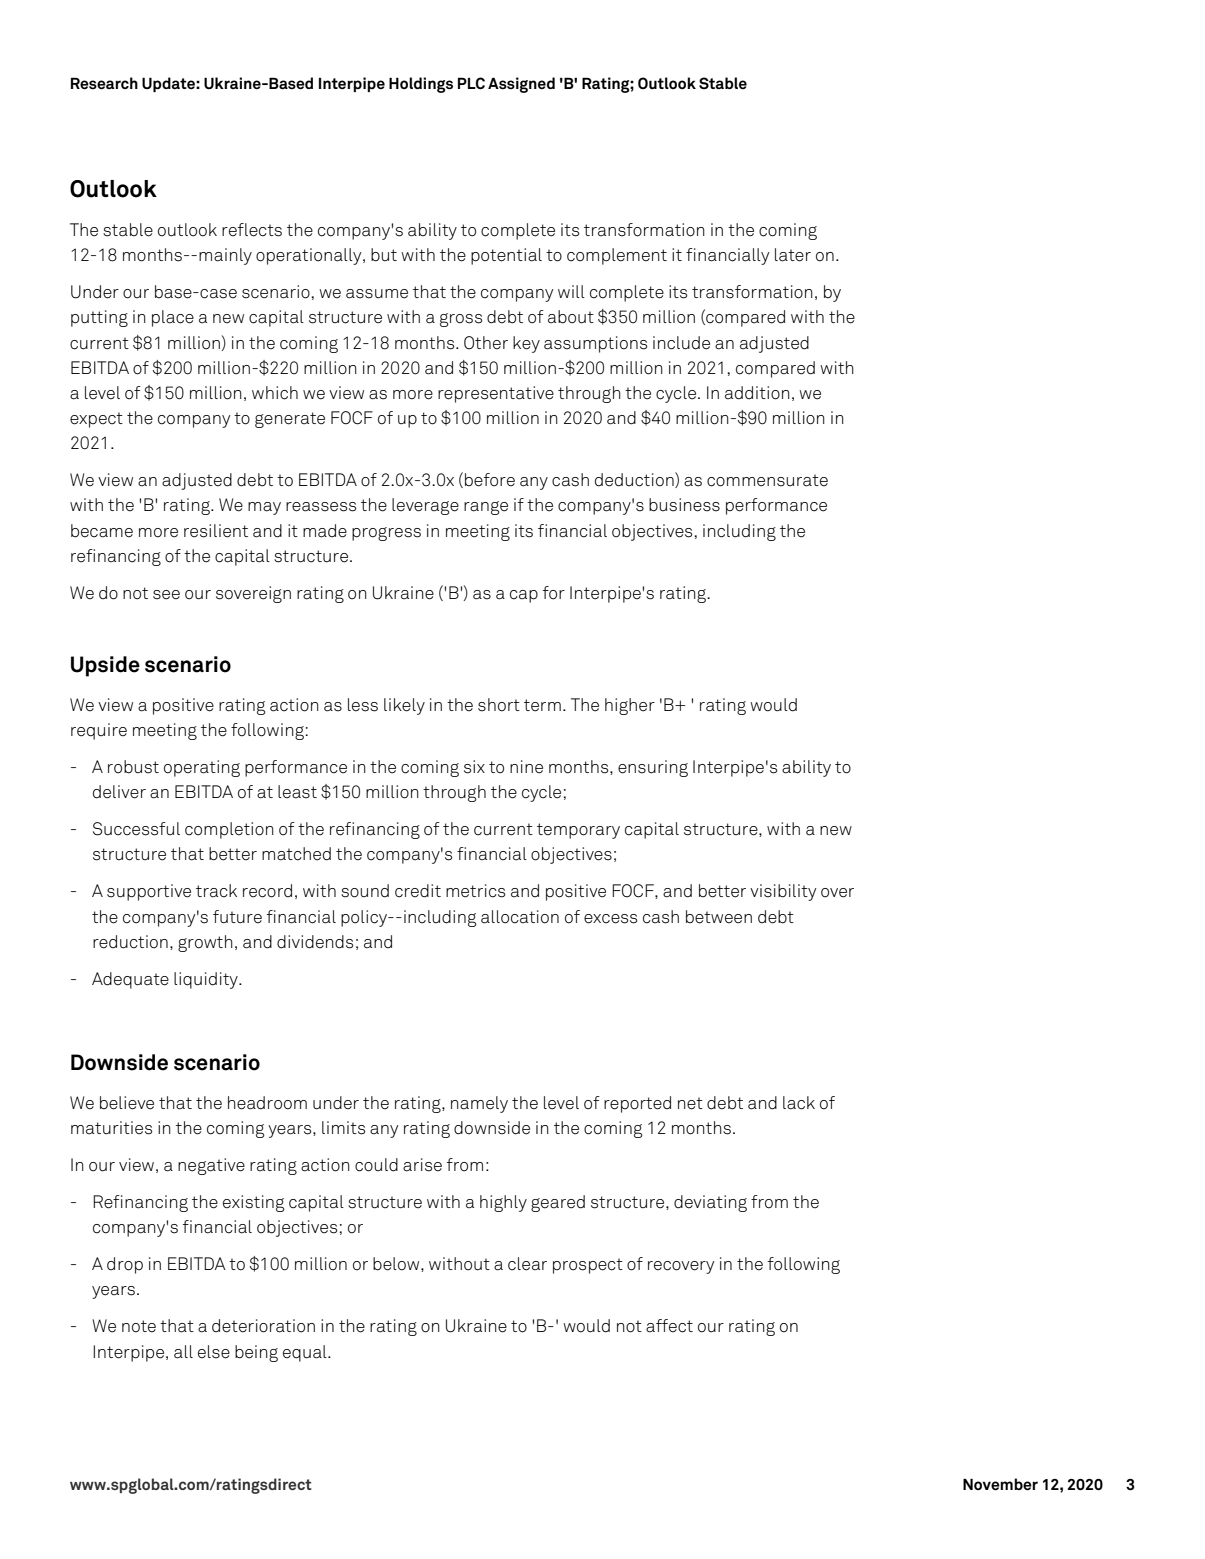 Image resolution: width=1205 pixels, height=1559 pixels. What do you see at coordinates (521, 85) in the screenshot?
I see `Assigned` at bounding box center [521, 85].
